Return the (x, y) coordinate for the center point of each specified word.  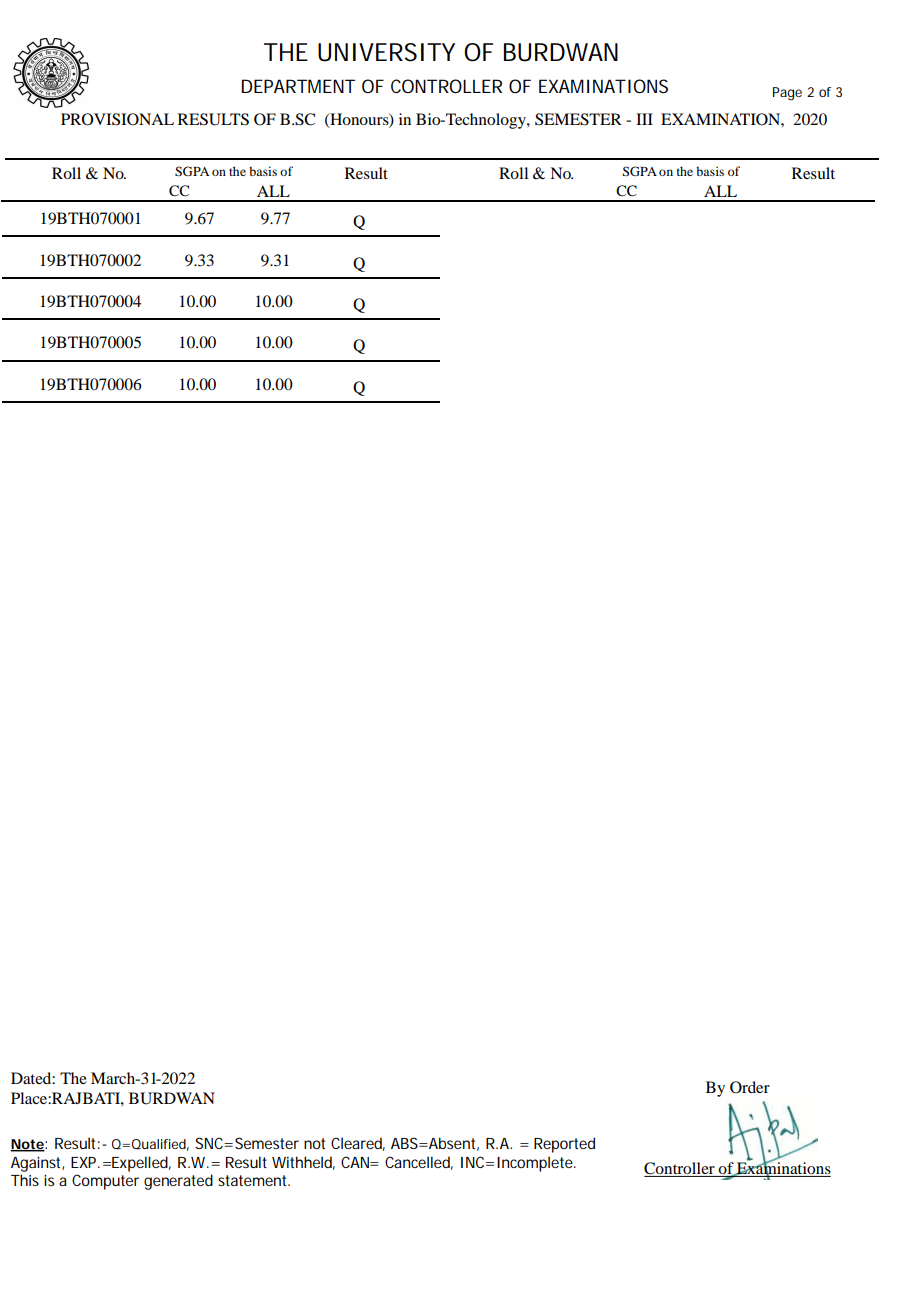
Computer (105, 1182)
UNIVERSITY (386, 52)
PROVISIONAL (117, 119)
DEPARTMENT (298, 86)
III (644, 119)
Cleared (358, 1144)
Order (750, 1087)
